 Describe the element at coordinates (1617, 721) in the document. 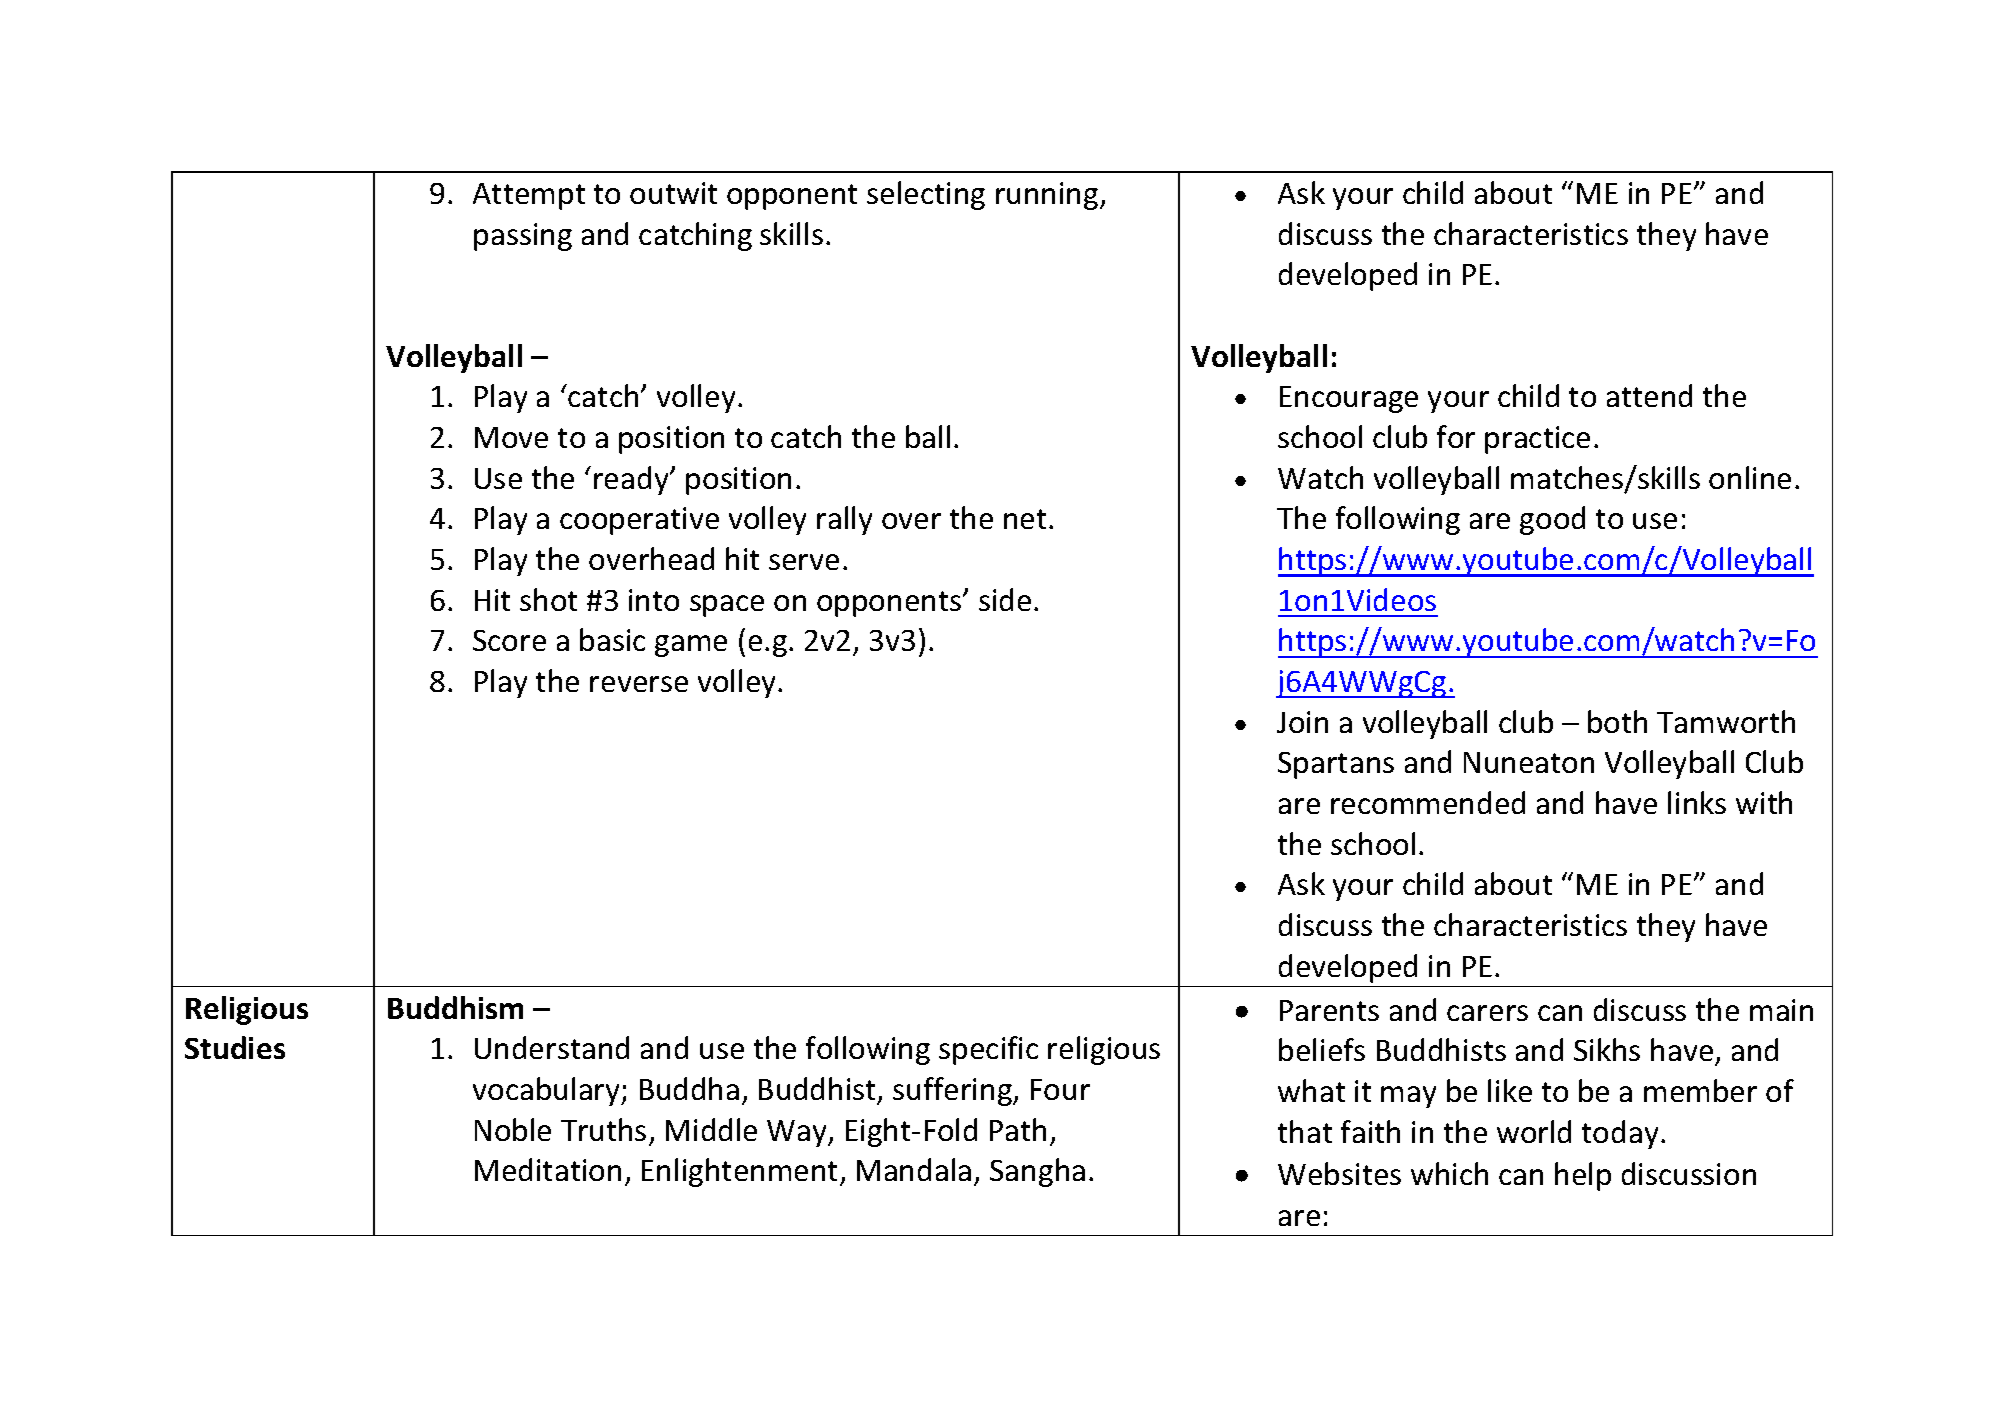

I see `both` at that location.
